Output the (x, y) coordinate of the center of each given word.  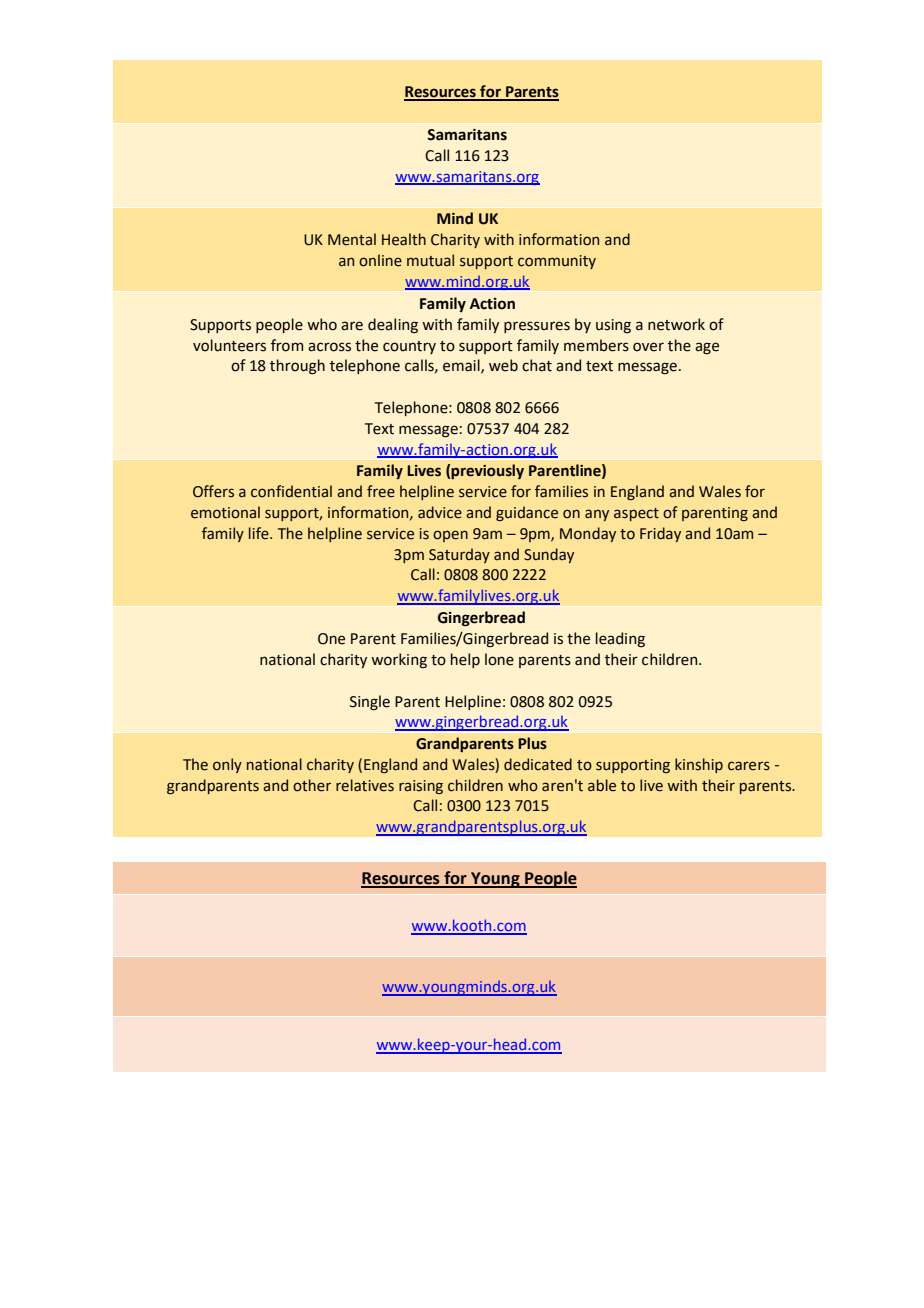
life (260, 533)
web (503, 365)
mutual (430, 260)
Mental (352, 239)
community (557, 262)
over (648, 347)
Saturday (459, 555)
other (312, 785)
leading (620, 639)
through (297, 367)
